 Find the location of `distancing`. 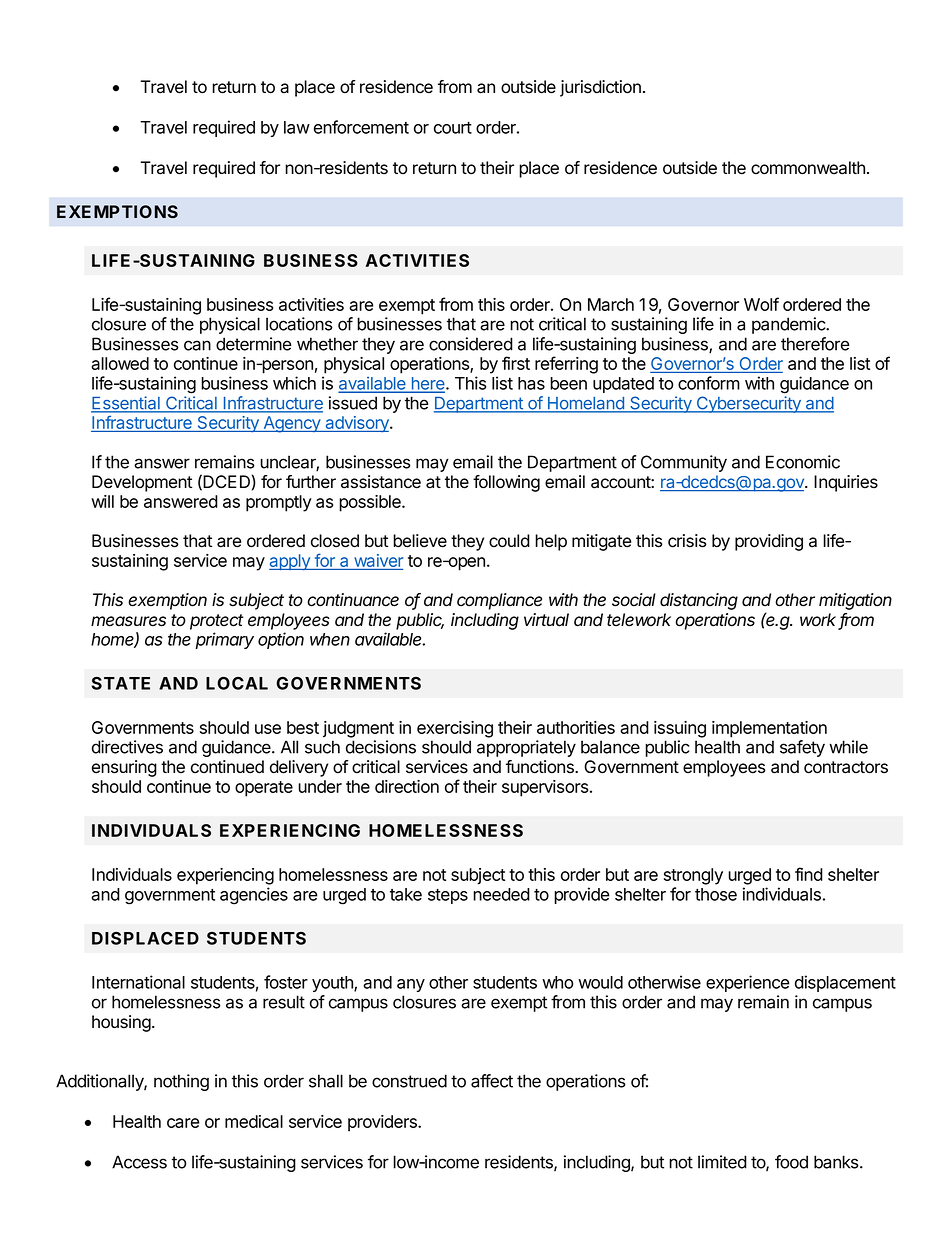

distancing is located at coordinates (699, 601).
